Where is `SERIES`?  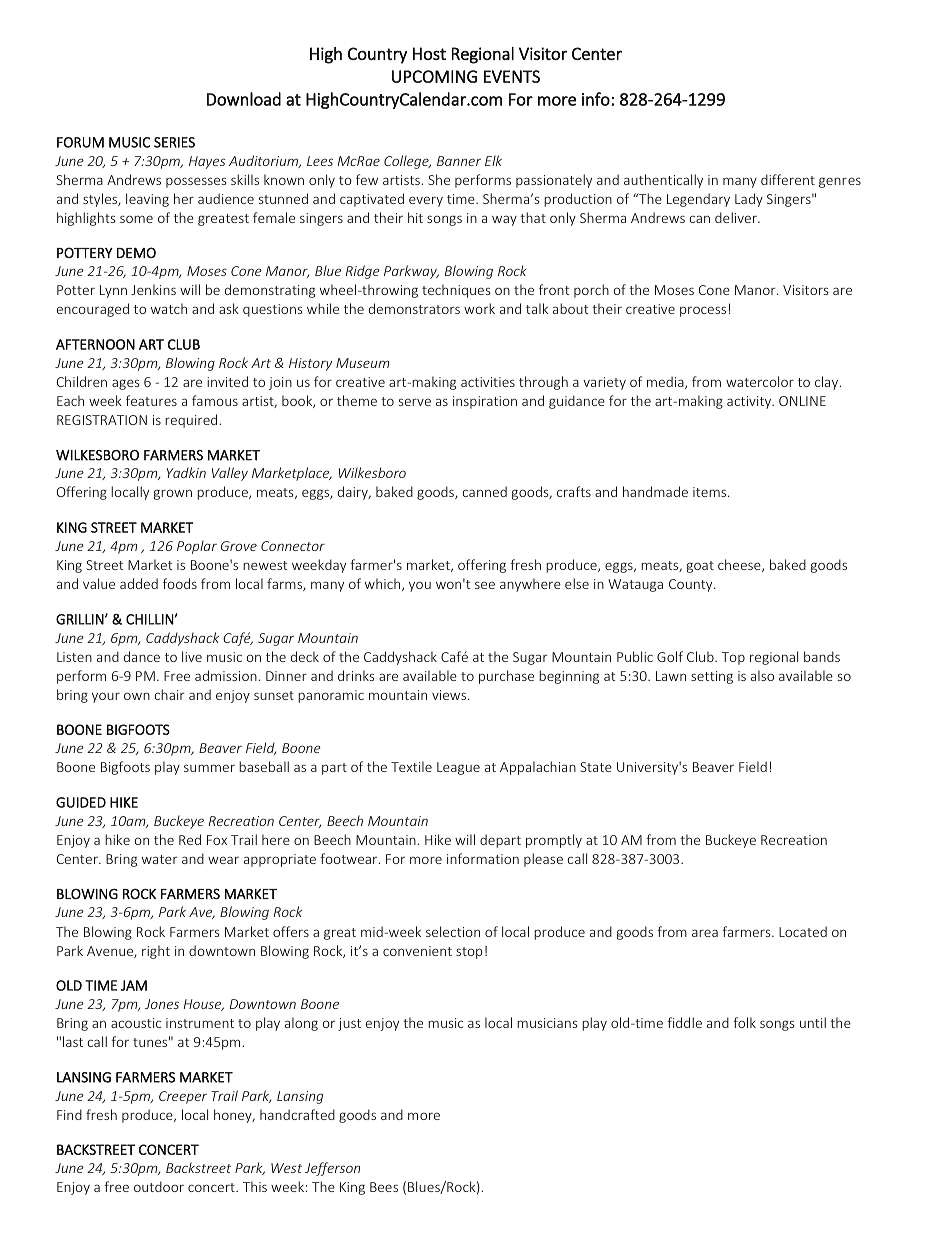 SERIES is located at coordinates (174, 142).
